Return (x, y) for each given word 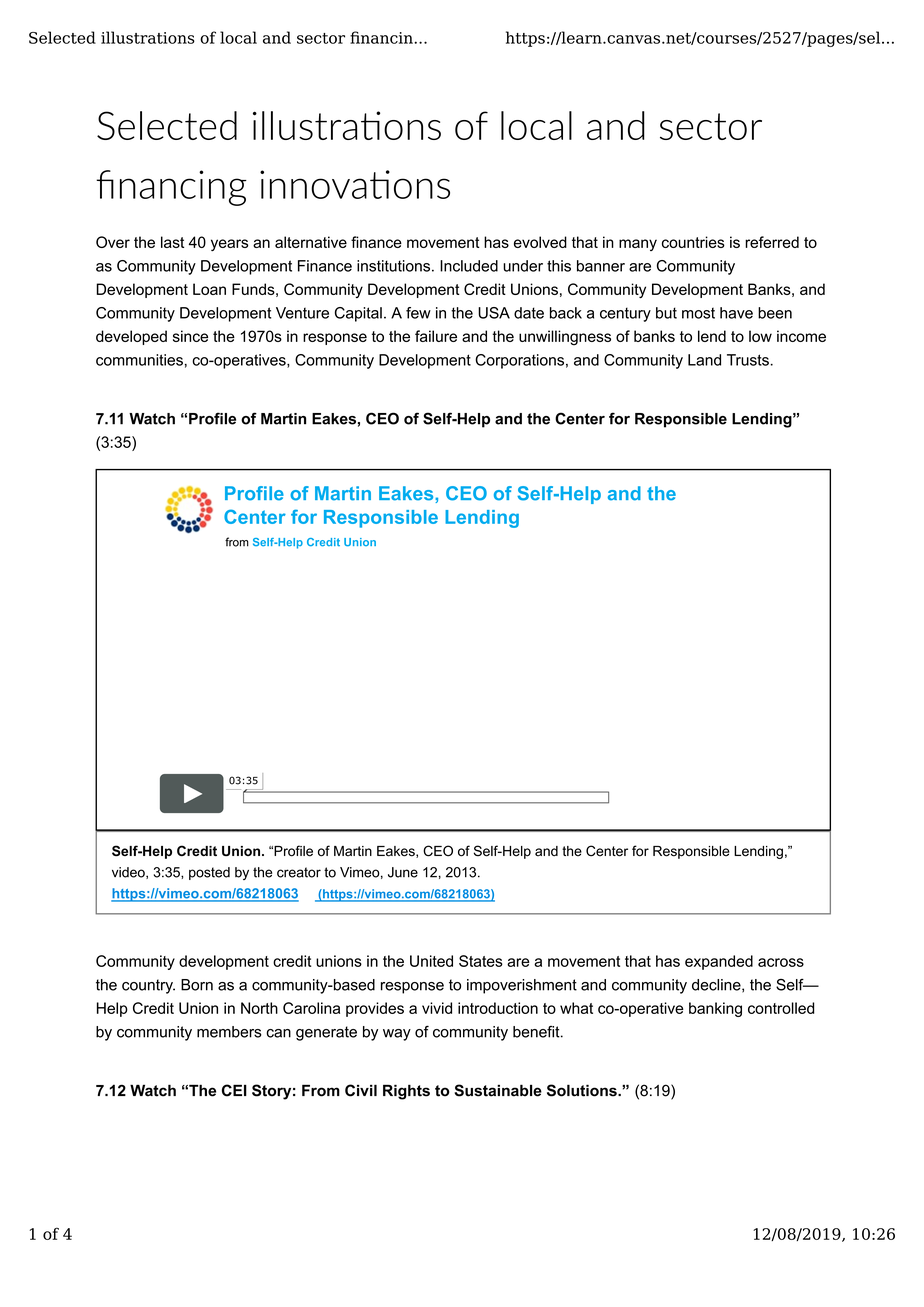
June (403, 872)
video (129, 873)
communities (139, 360)
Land (704, 360)
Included (469, 266)
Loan (209, 289)
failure (436, 336)
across (781, 962)
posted (209, 873)
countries (693, 242)
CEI (234, 1090)
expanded (719, 962)
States (481, 961)
